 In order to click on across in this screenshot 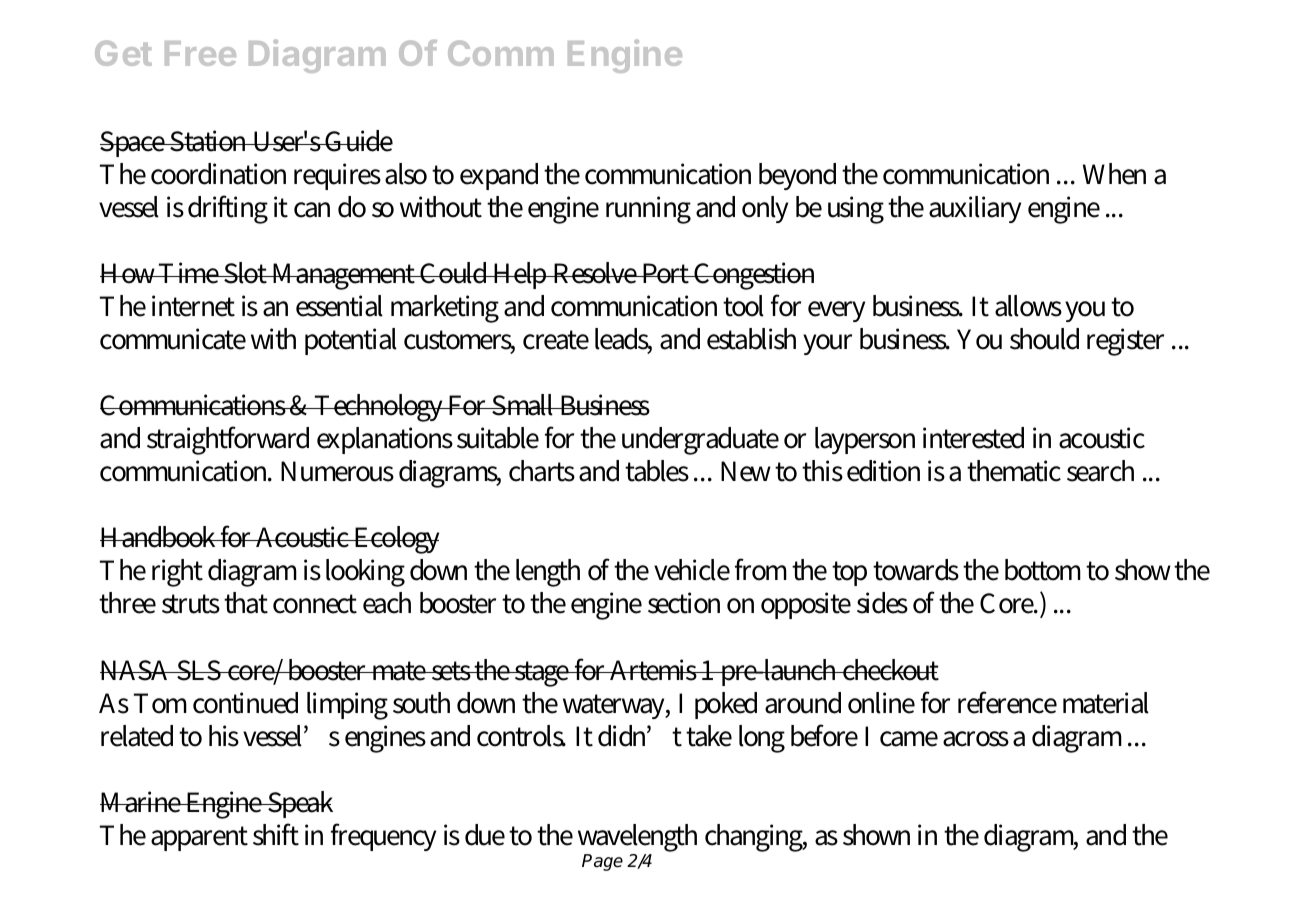, I will do `click(976, 739)`.
